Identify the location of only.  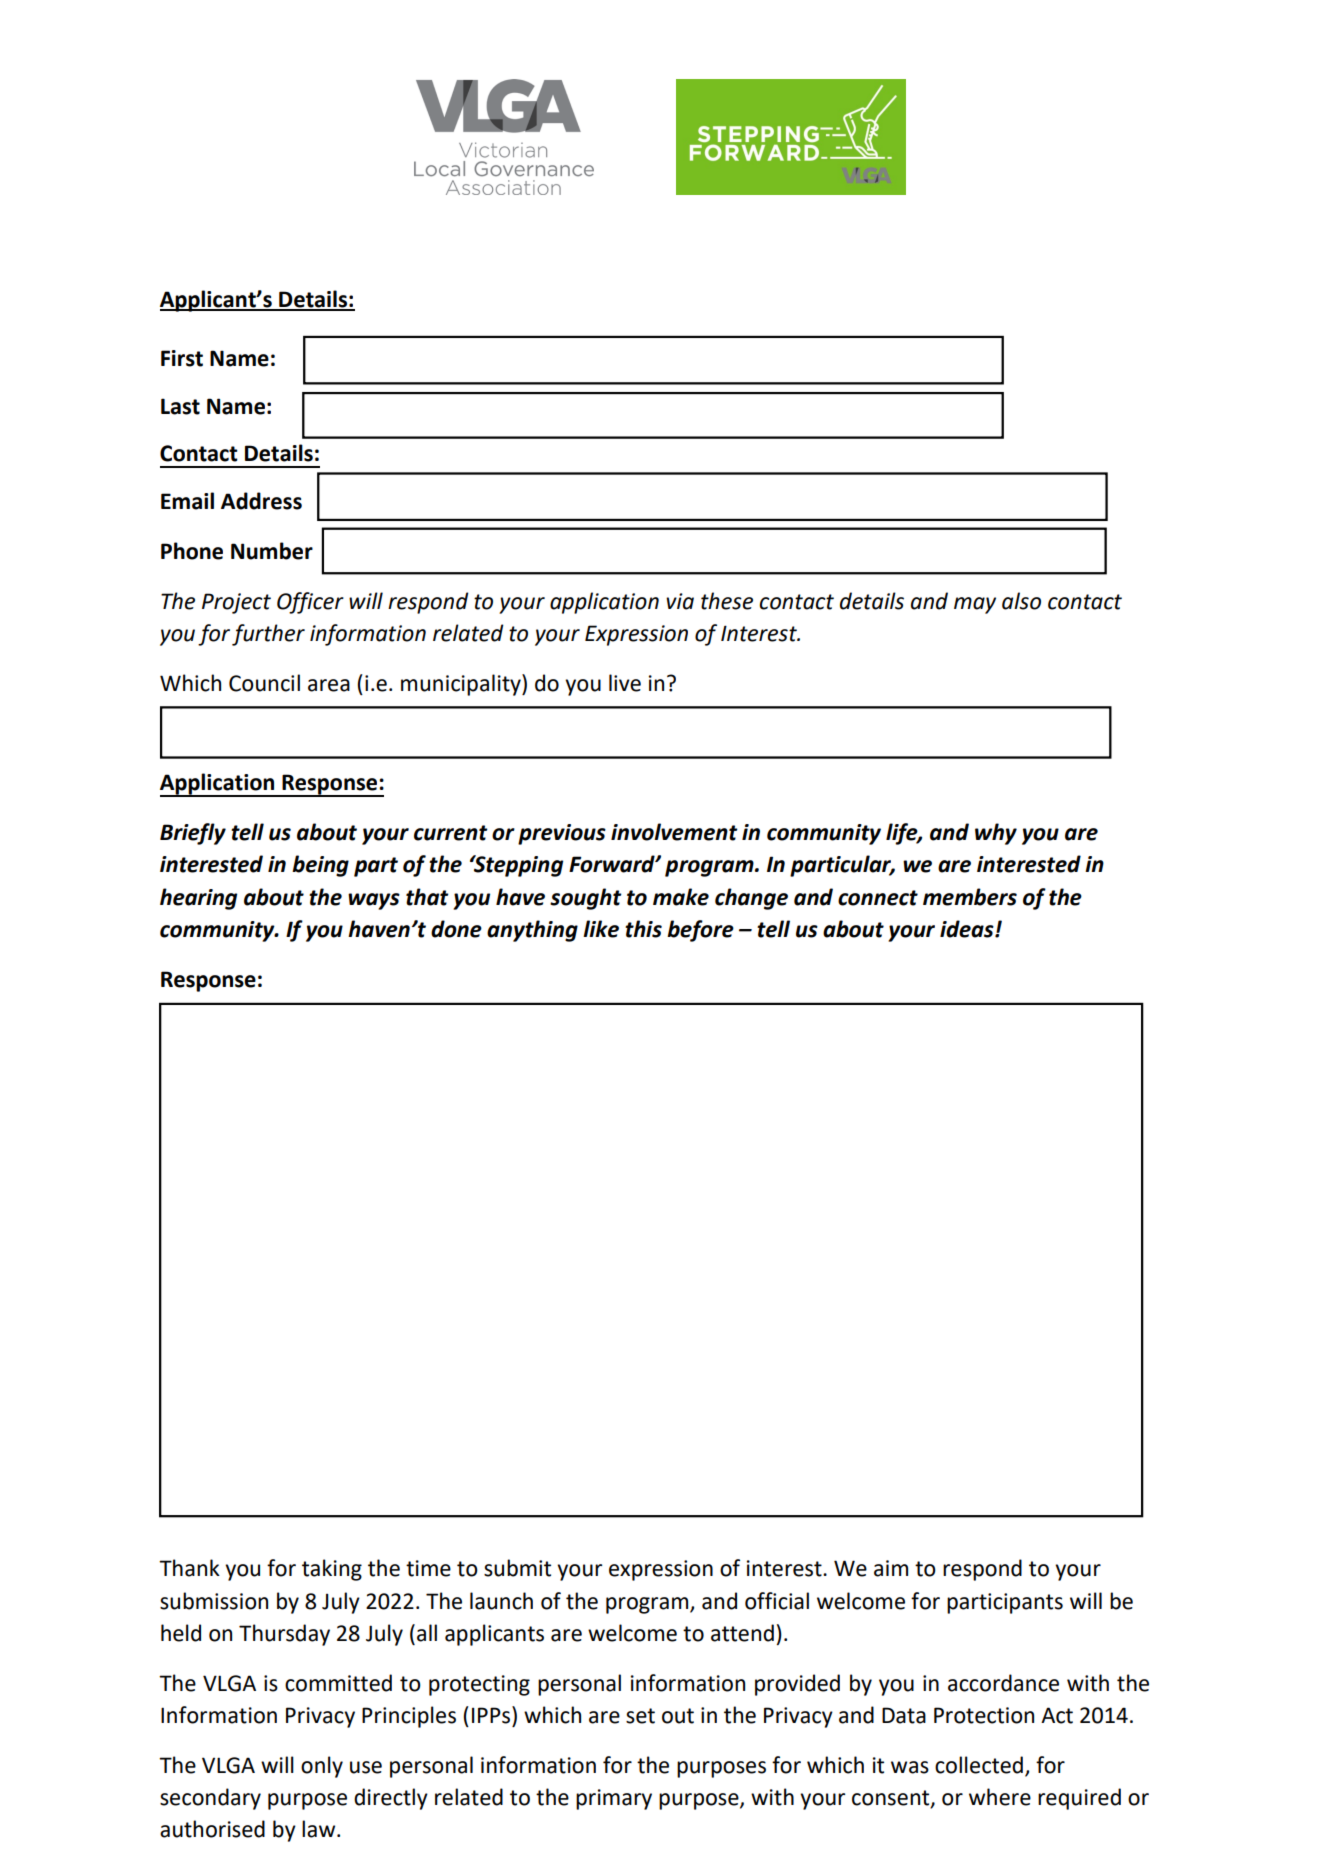
(322, 1767).
